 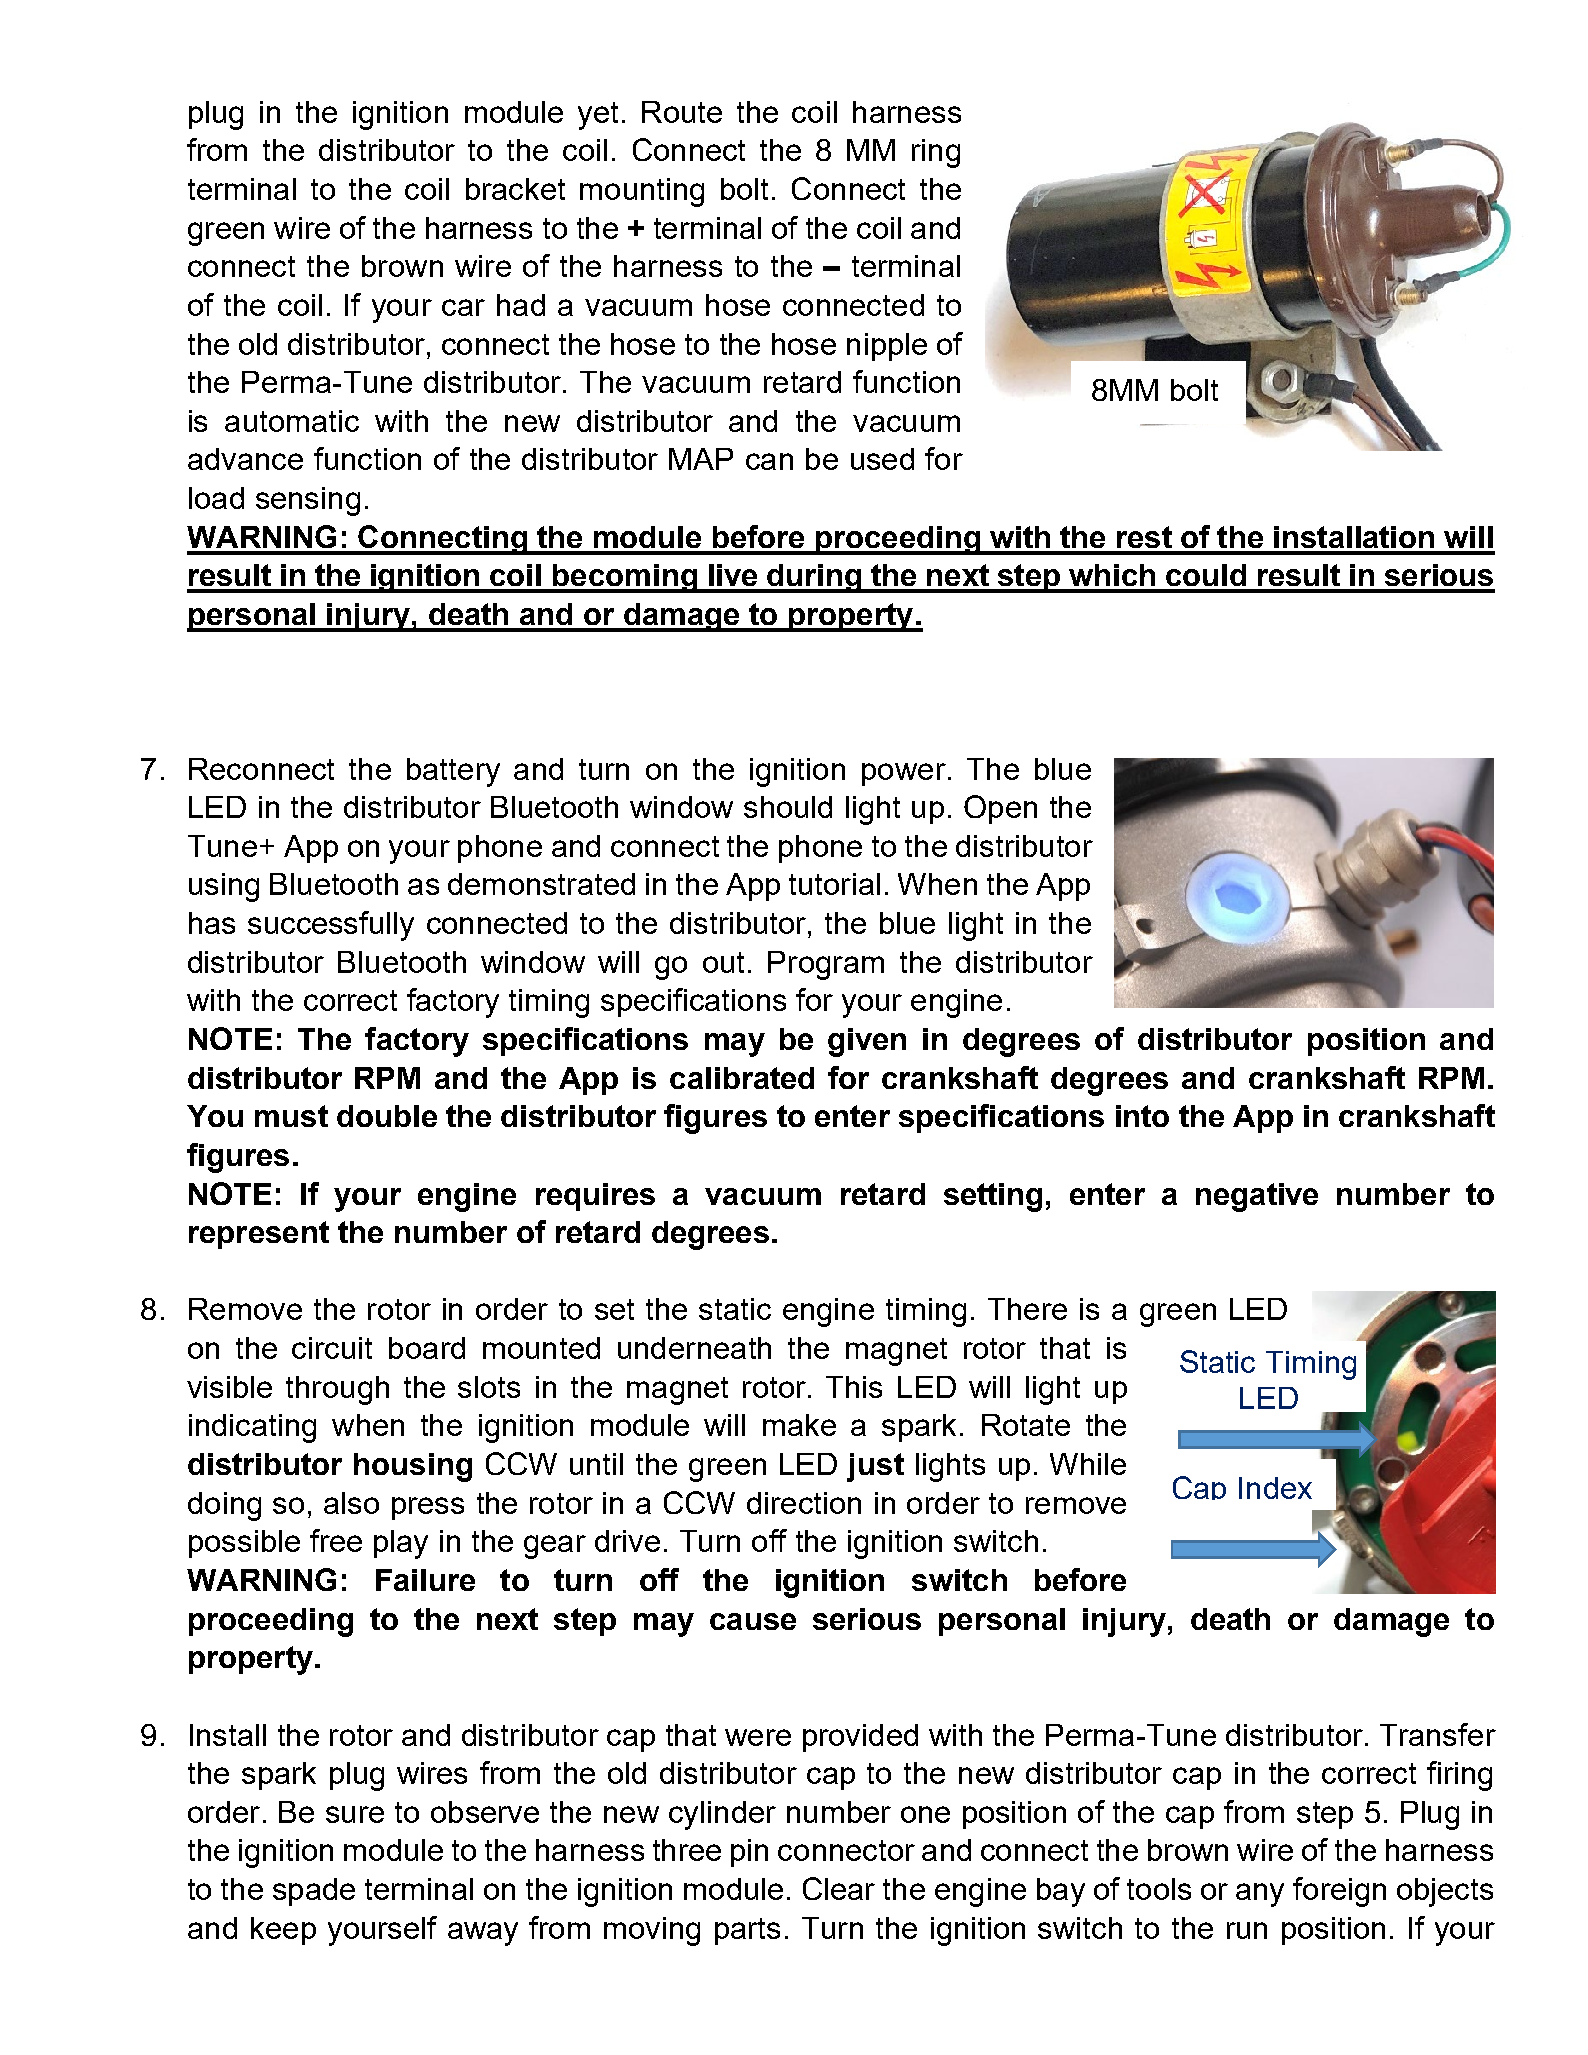 I want to click on into, so click(x=1142, y=1116).
